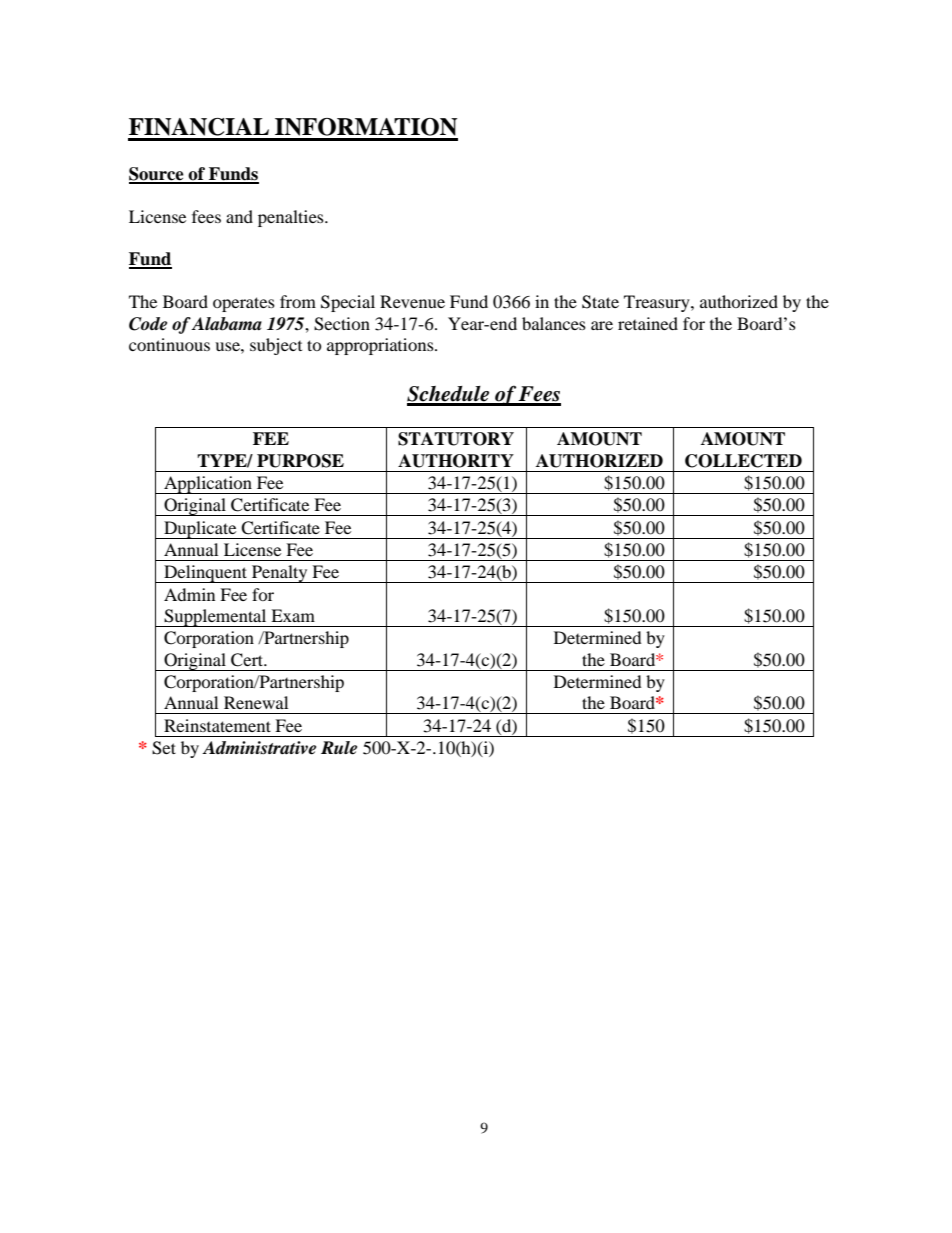  What do you see at coordinates (456, 461) in the screenshot?
I see `AUTHORITY` at bounding box center [456, 461].
